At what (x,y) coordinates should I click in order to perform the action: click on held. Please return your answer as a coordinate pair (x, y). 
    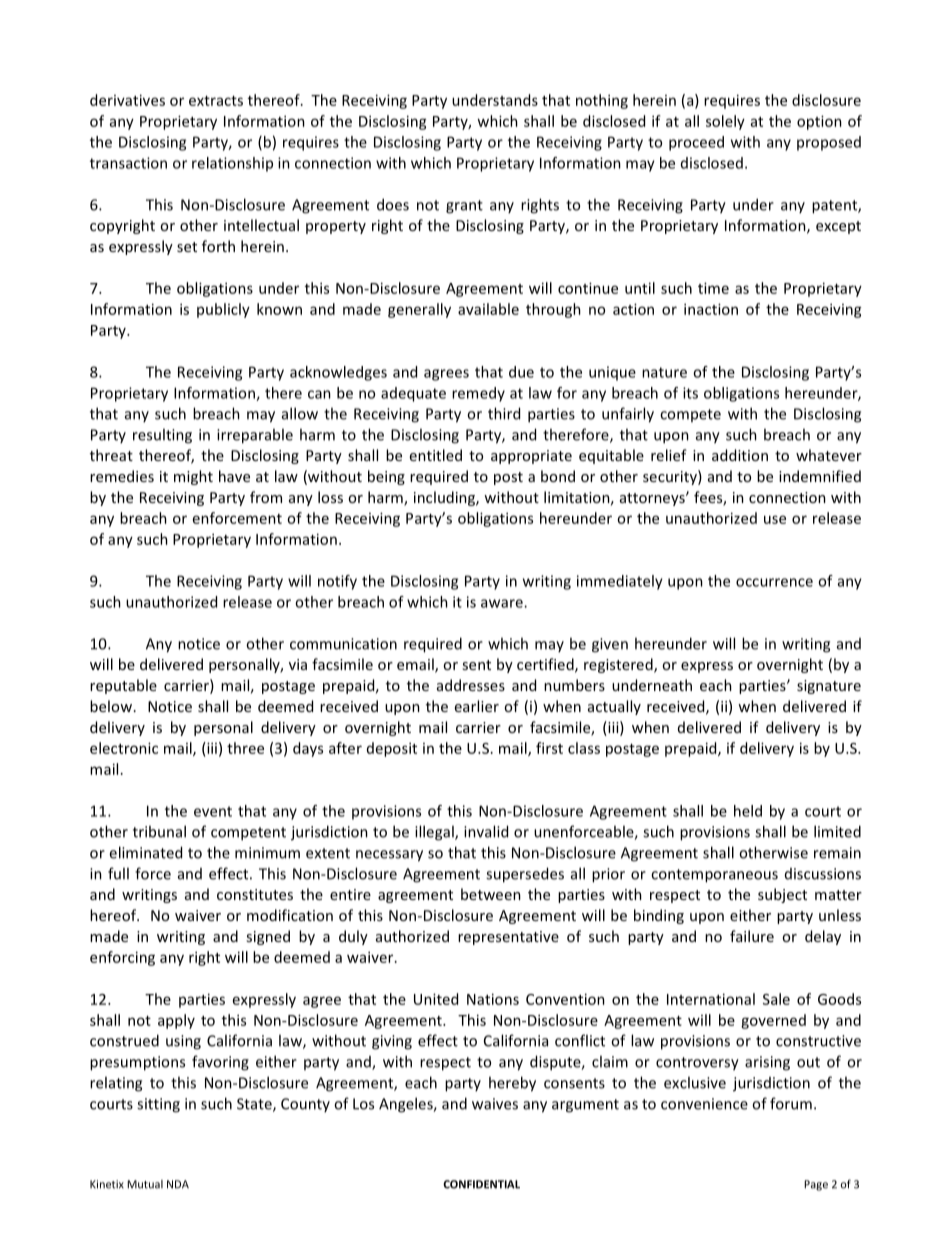
    Looking at the image, I should click on (748, 811).
